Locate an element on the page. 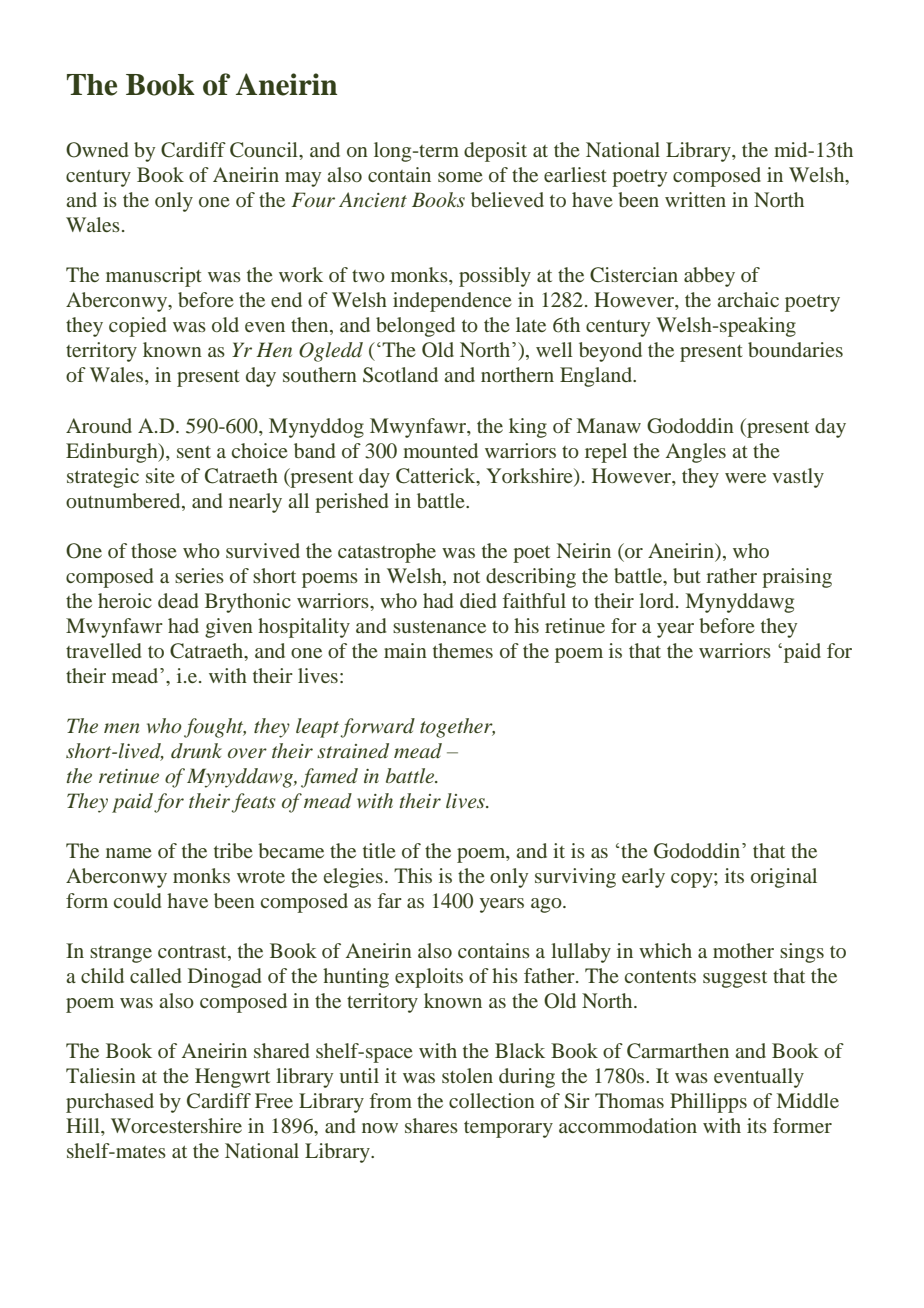 Image resolution: width=924 pixels, height=1308 pixels. Council is located at coordinates (265, 150).
